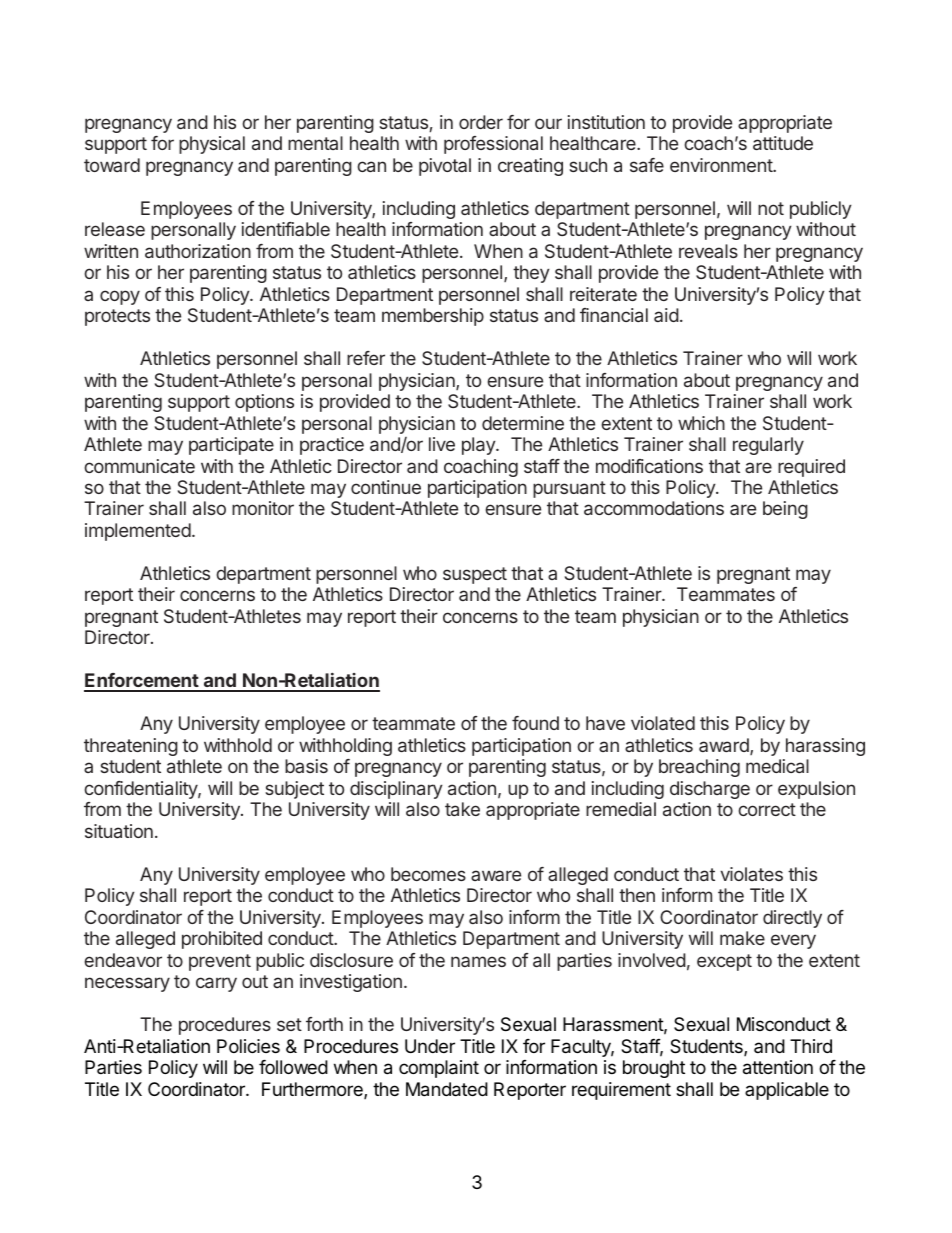 Image resolution: width=952 pixels, height=1233 pixels. What do you see at coordinates (131, 747) in the screenshot?
I see `threatening` at bounding box center [131, 747].
